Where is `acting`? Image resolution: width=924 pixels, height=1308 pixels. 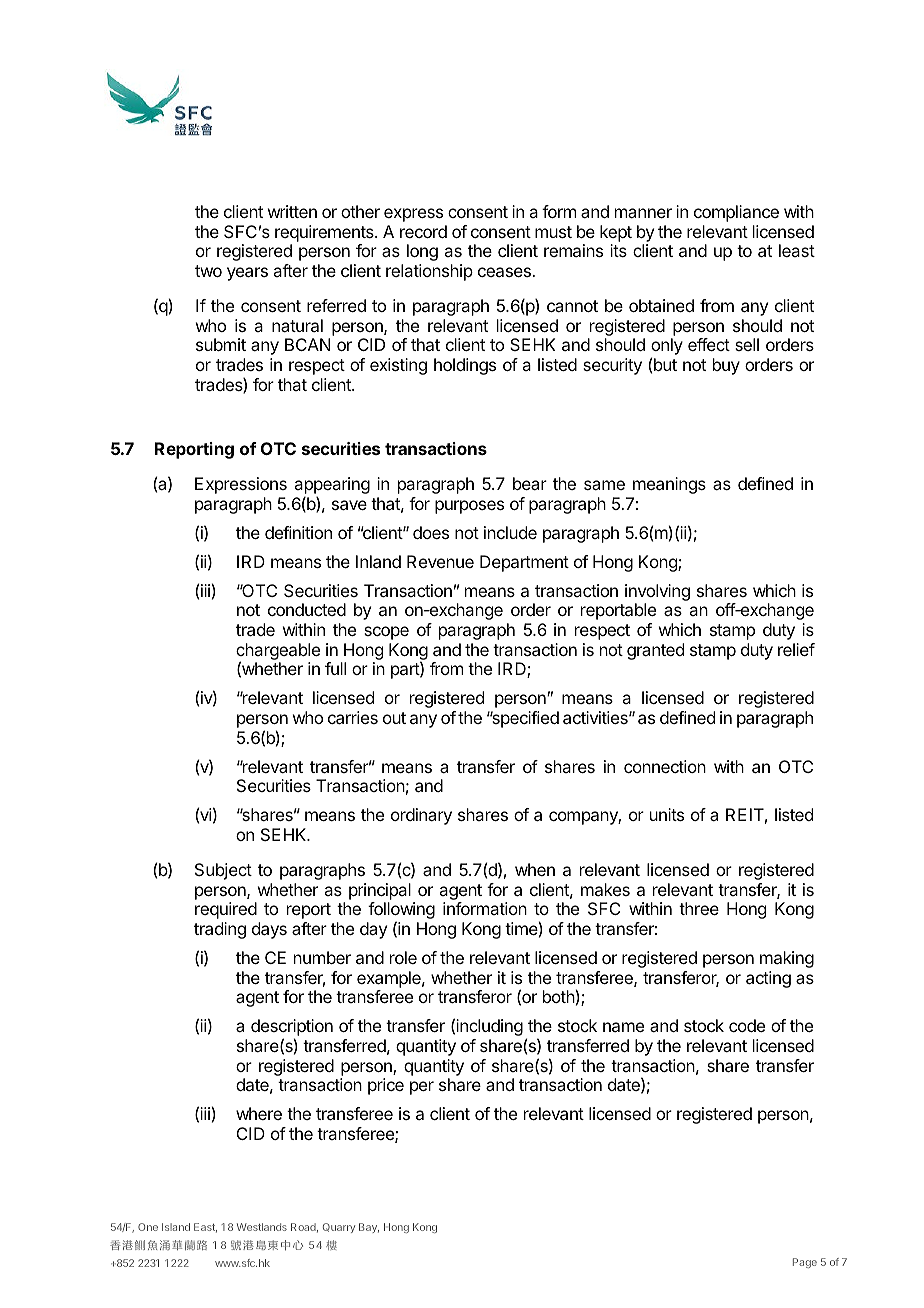 acting is located at coordinates (768, 979).
